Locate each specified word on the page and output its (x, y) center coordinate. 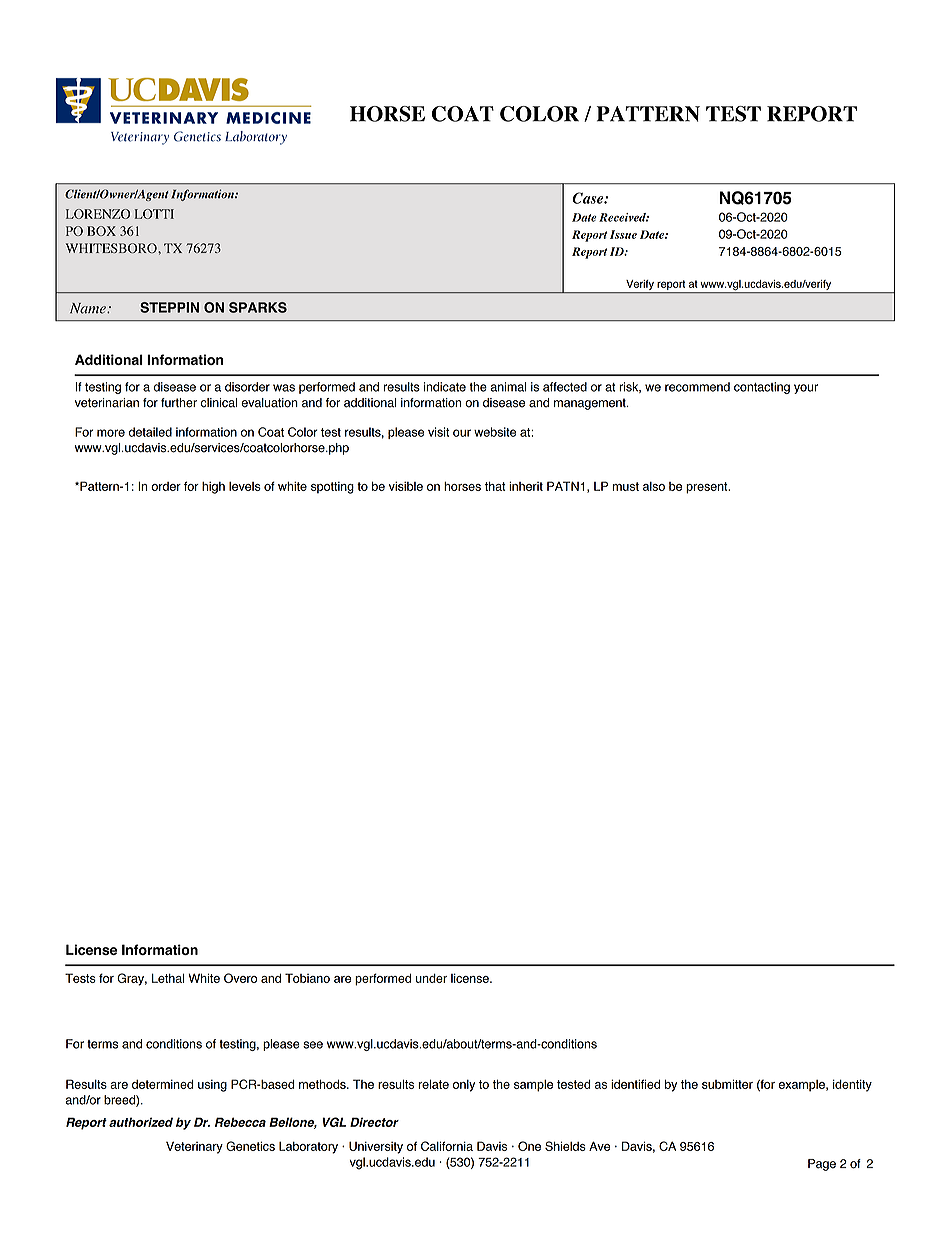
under (431, 978)
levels (245, 486)
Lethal (168, 978)
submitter (727, 1084)
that (495, 486)
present (708, 488)
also (654, 486)
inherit (526, 486)
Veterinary (194, 1147)
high (213, 487)
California (447, 1146)
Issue (623, 234)
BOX (101, 231)
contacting (762, 388)
